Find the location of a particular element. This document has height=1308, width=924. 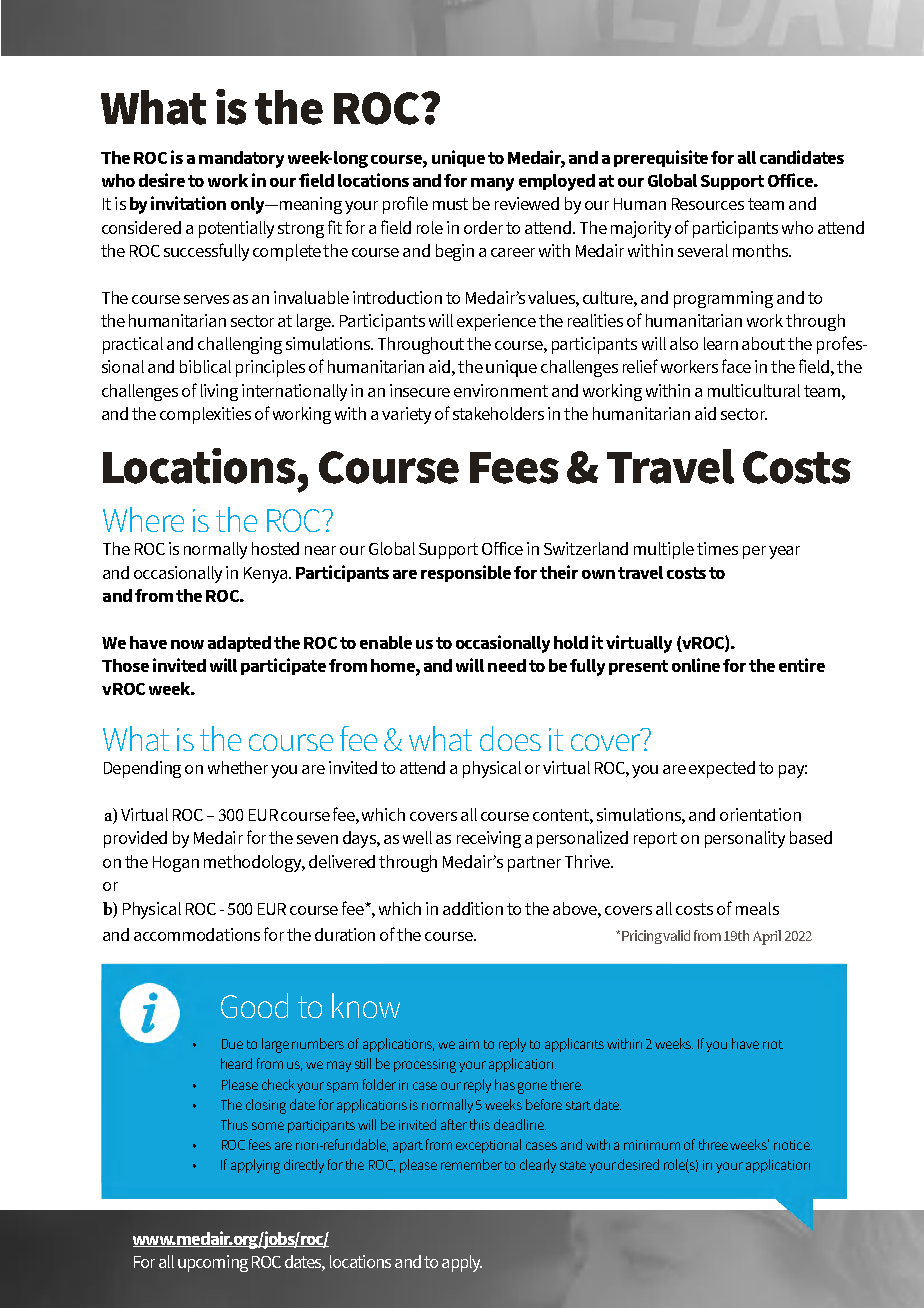

must is located at coordinates (450, 204).
